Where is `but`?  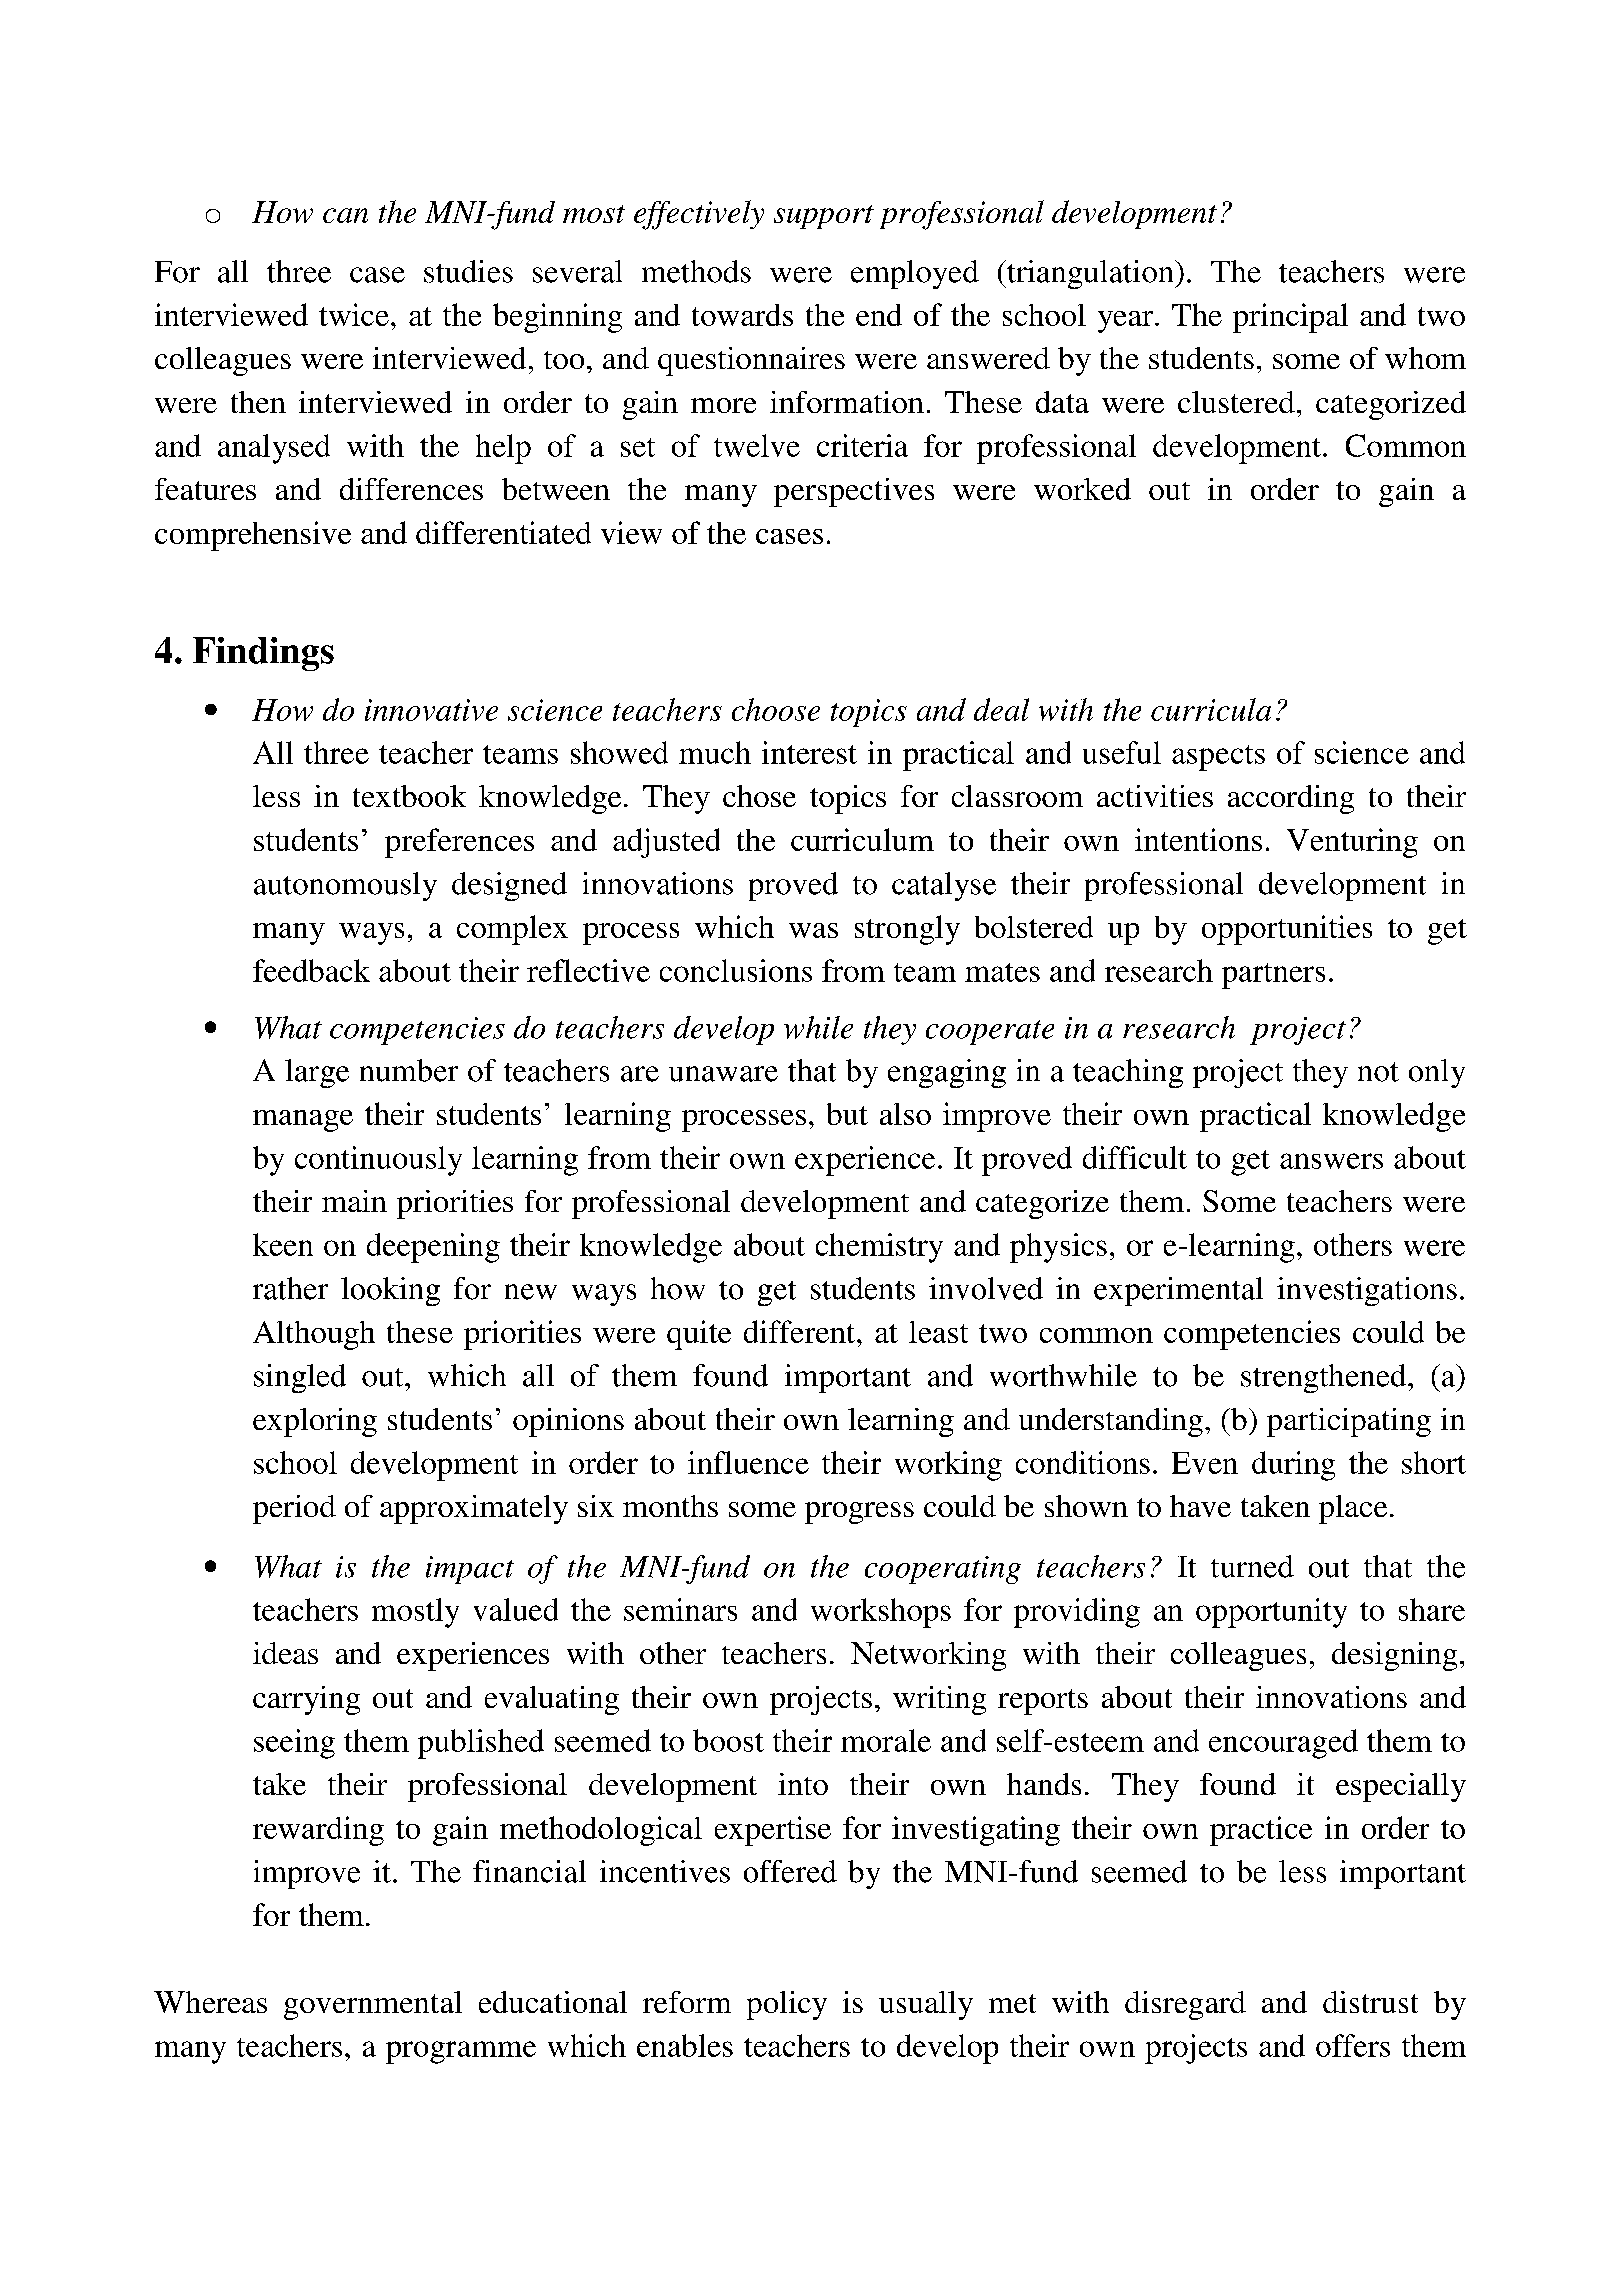 but is located at coordinates (847, 1114).
